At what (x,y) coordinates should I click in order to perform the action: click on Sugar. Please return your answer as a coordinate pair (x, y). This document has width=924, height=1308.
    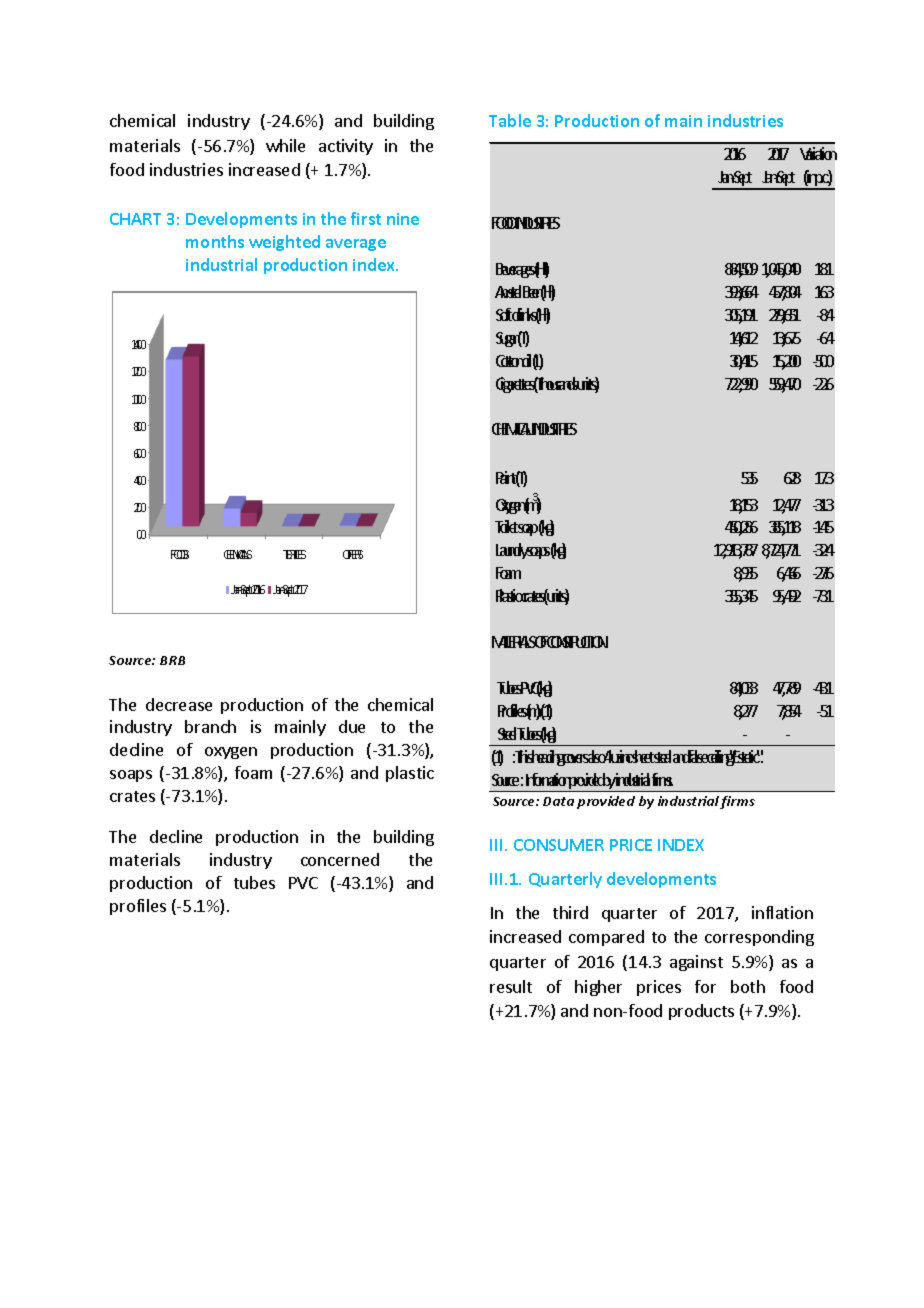
    Looking at the image, I should click on (506, 339).
